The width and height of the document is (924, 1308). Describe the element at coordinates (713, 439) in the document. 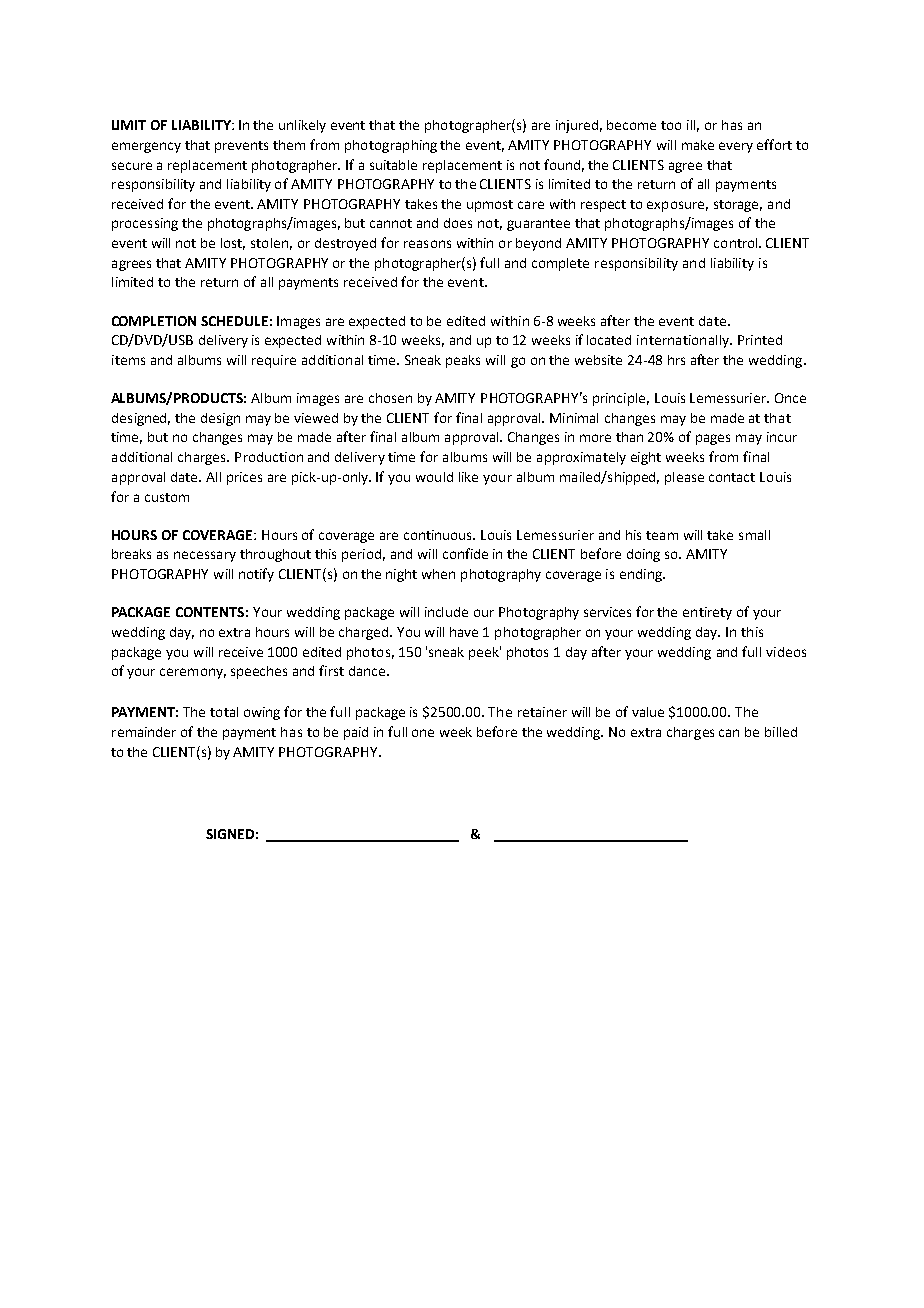

I see `pages` at that location.
